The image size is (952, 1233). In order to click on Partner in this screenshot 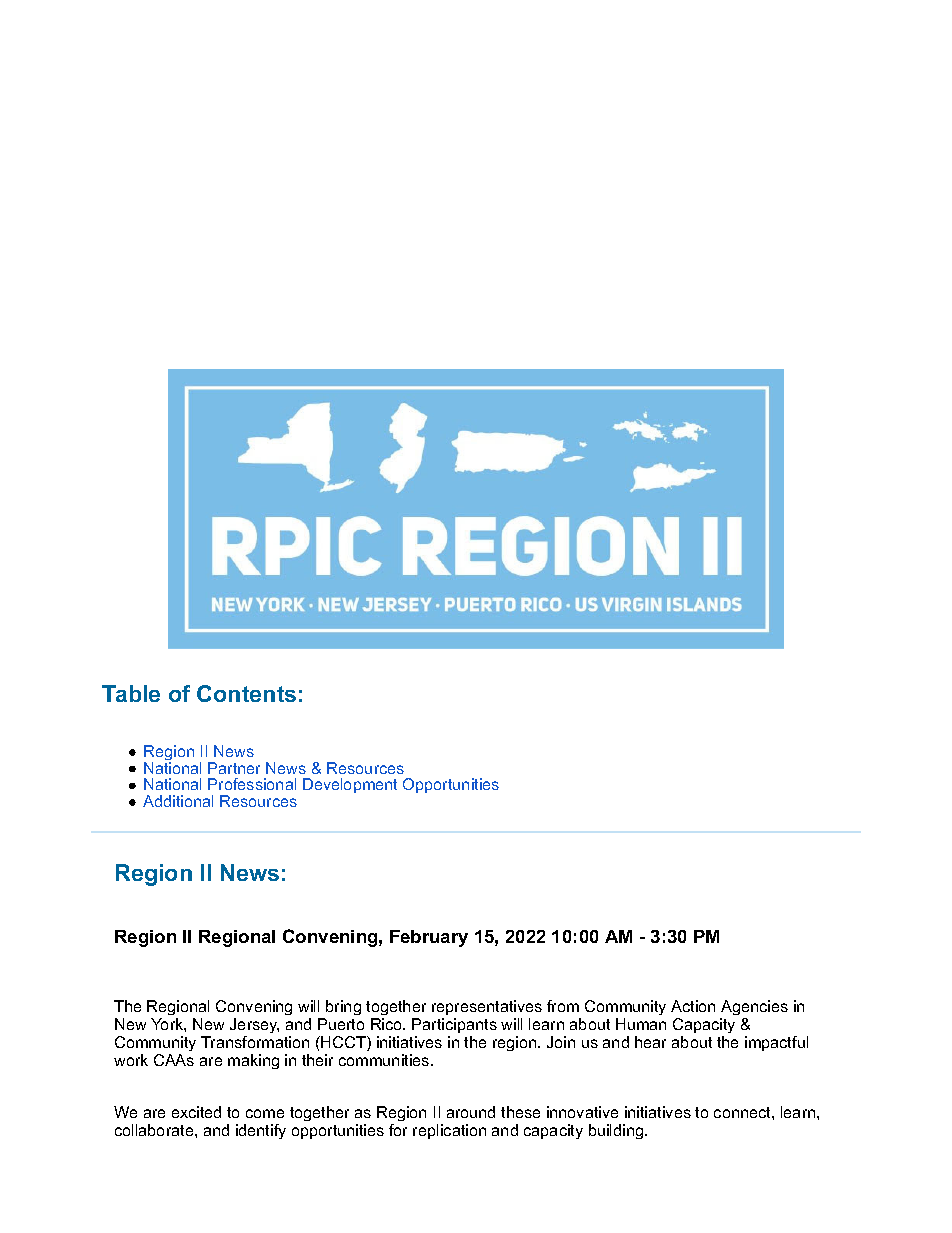, I will do `click(234, 768)`.
